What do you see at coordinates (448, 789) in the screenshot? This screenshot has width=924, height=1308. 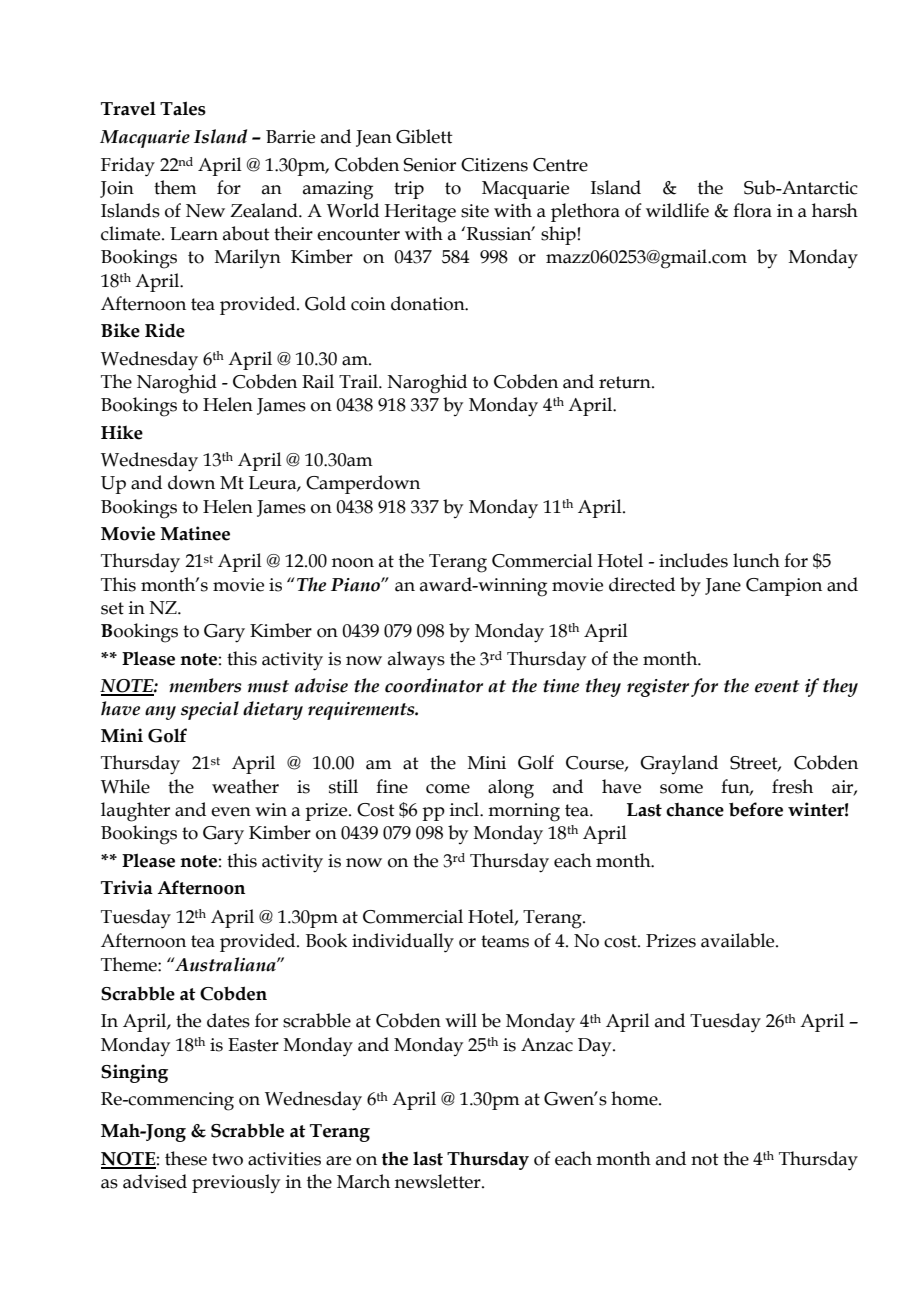 I see `come` at bounding box center [448, 789].
